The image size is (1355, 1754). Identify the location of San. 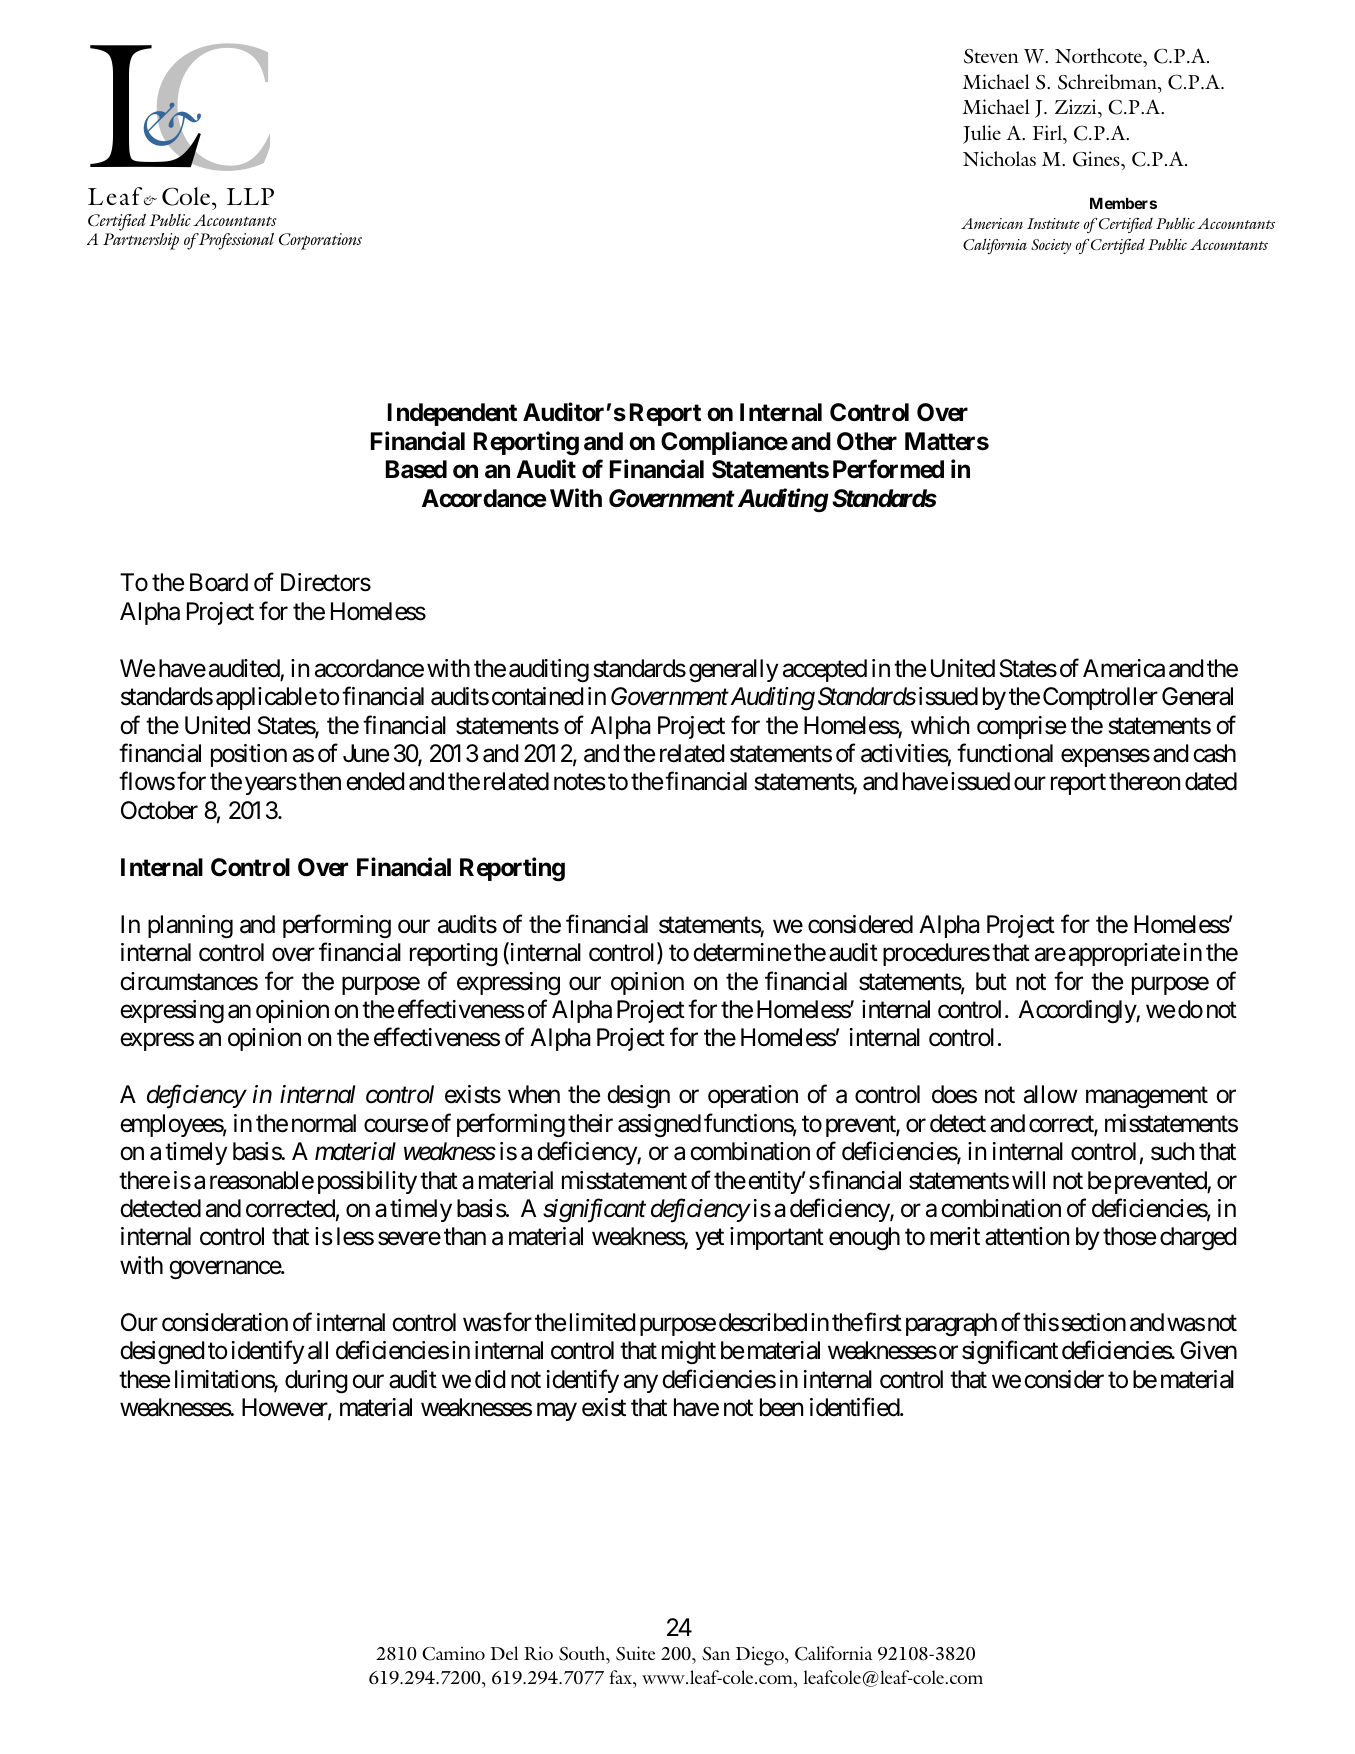
(716, 1654).
